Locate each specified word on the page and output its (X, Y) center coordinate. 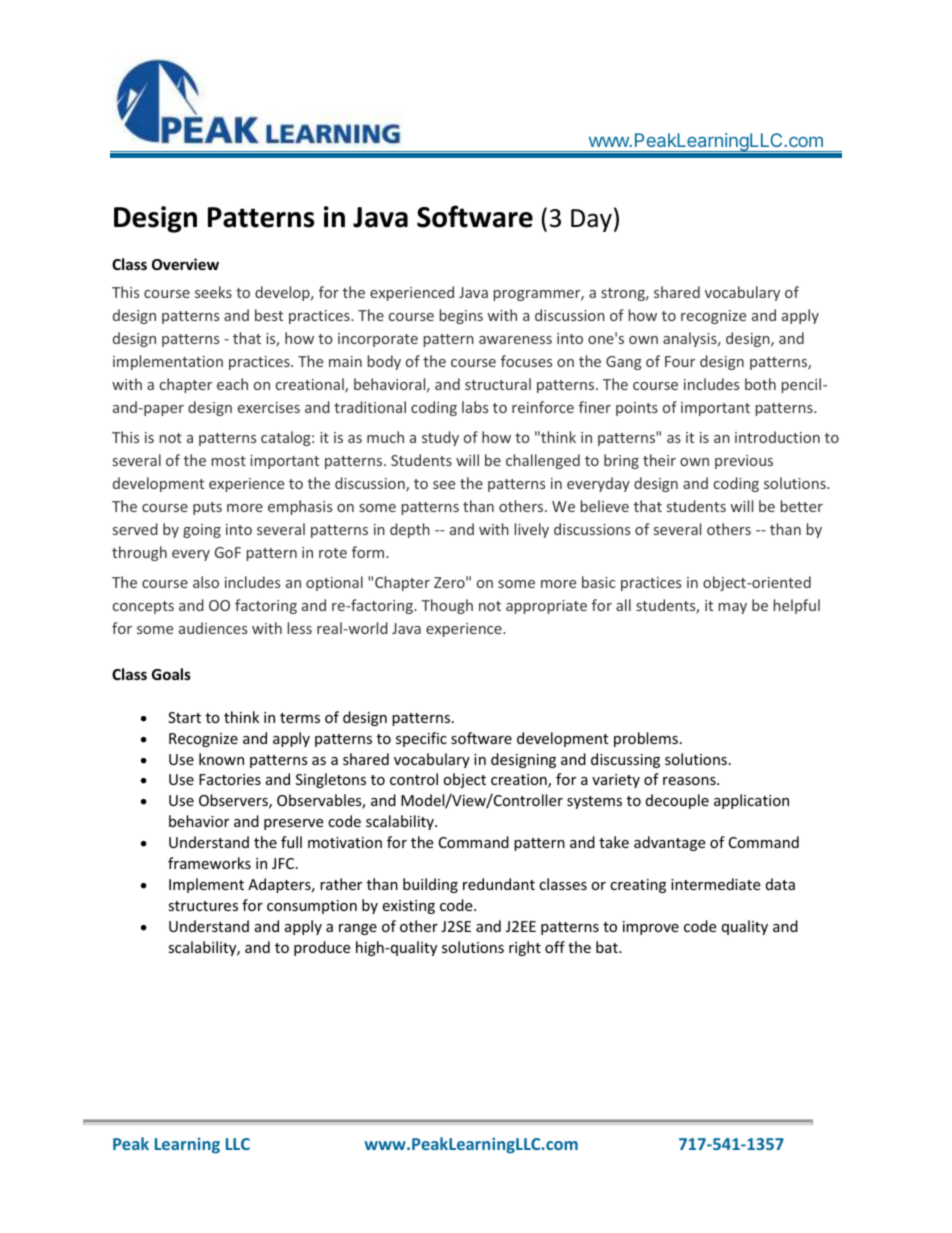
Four (680, 361)
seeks (213, 292)
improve (651, 928)
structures (203, 906)
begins (461, 316)
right (525, 948)
